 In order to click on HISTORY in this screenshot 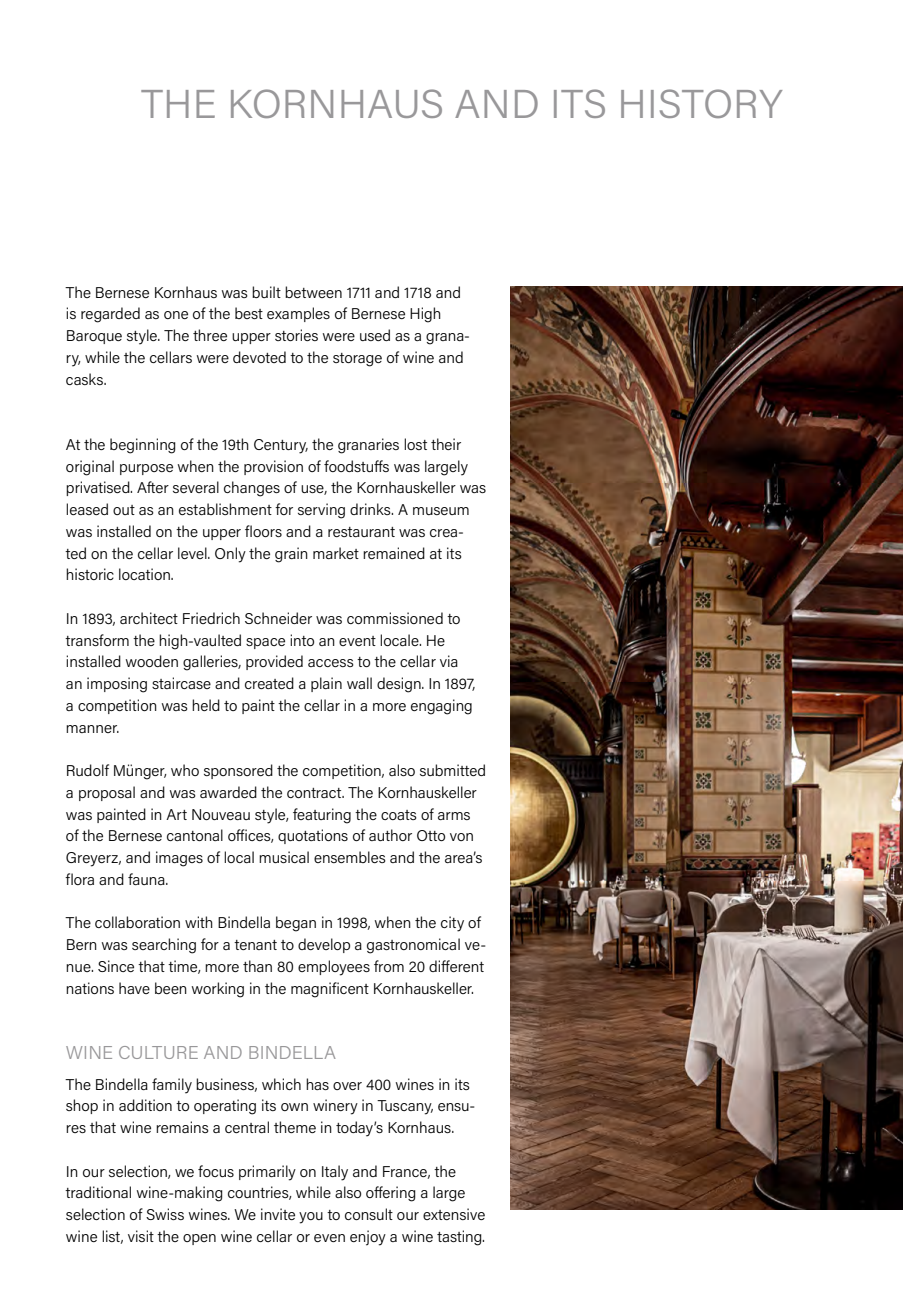, I will do `click(701, 103)`.
